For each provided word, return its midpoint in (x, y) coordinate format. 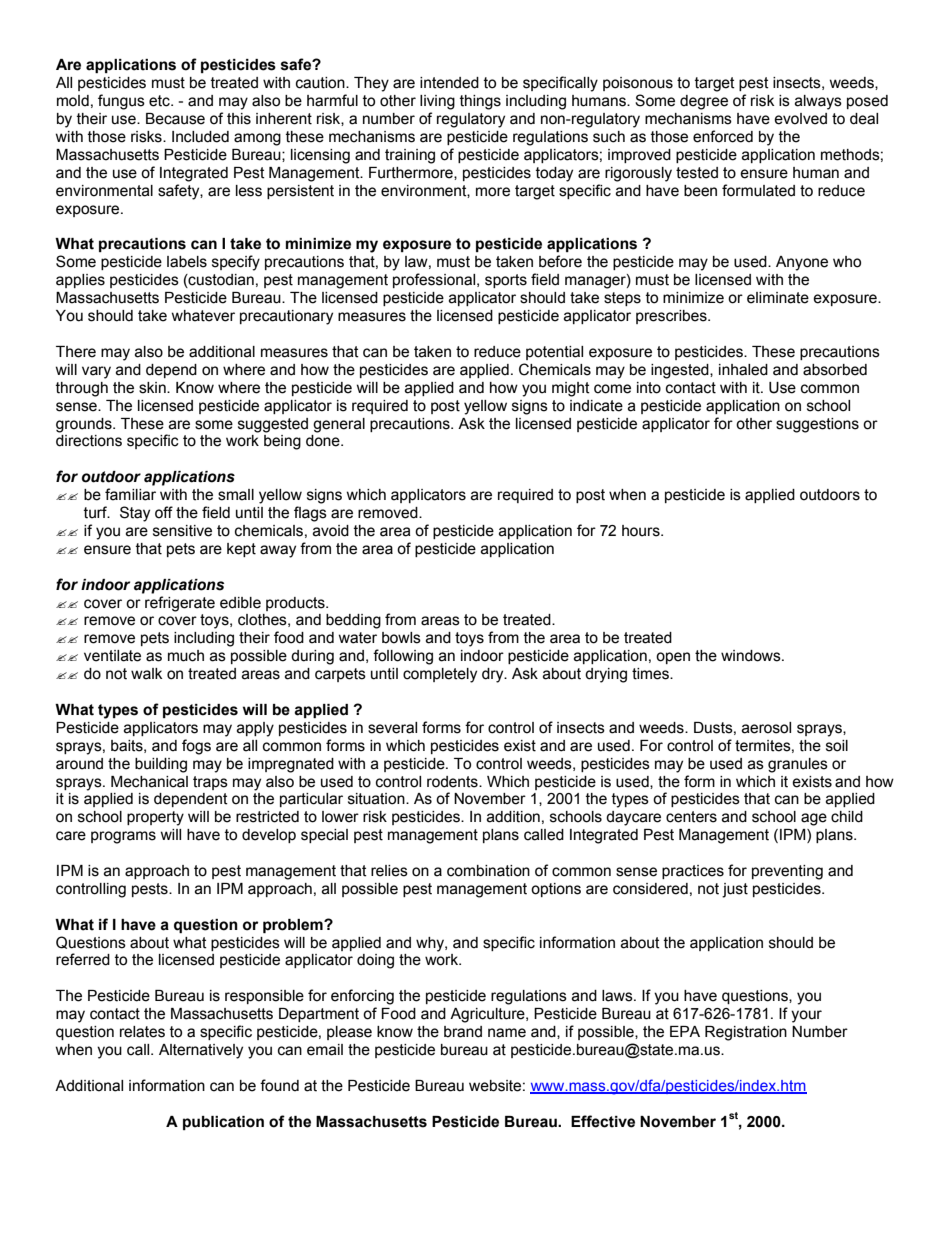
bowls (401, 638)
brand (463, 1032)
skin (153, 388)
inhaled (743, 370)
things (480, 102)
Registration (746, 1033)
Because (175, 119)
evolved (800, 119)
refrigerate (180, 604)
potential (554, 353)
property (155, 818)
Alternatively (201, 1051)
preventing (787, 872)
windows (752, 656)
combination (488, 871)
